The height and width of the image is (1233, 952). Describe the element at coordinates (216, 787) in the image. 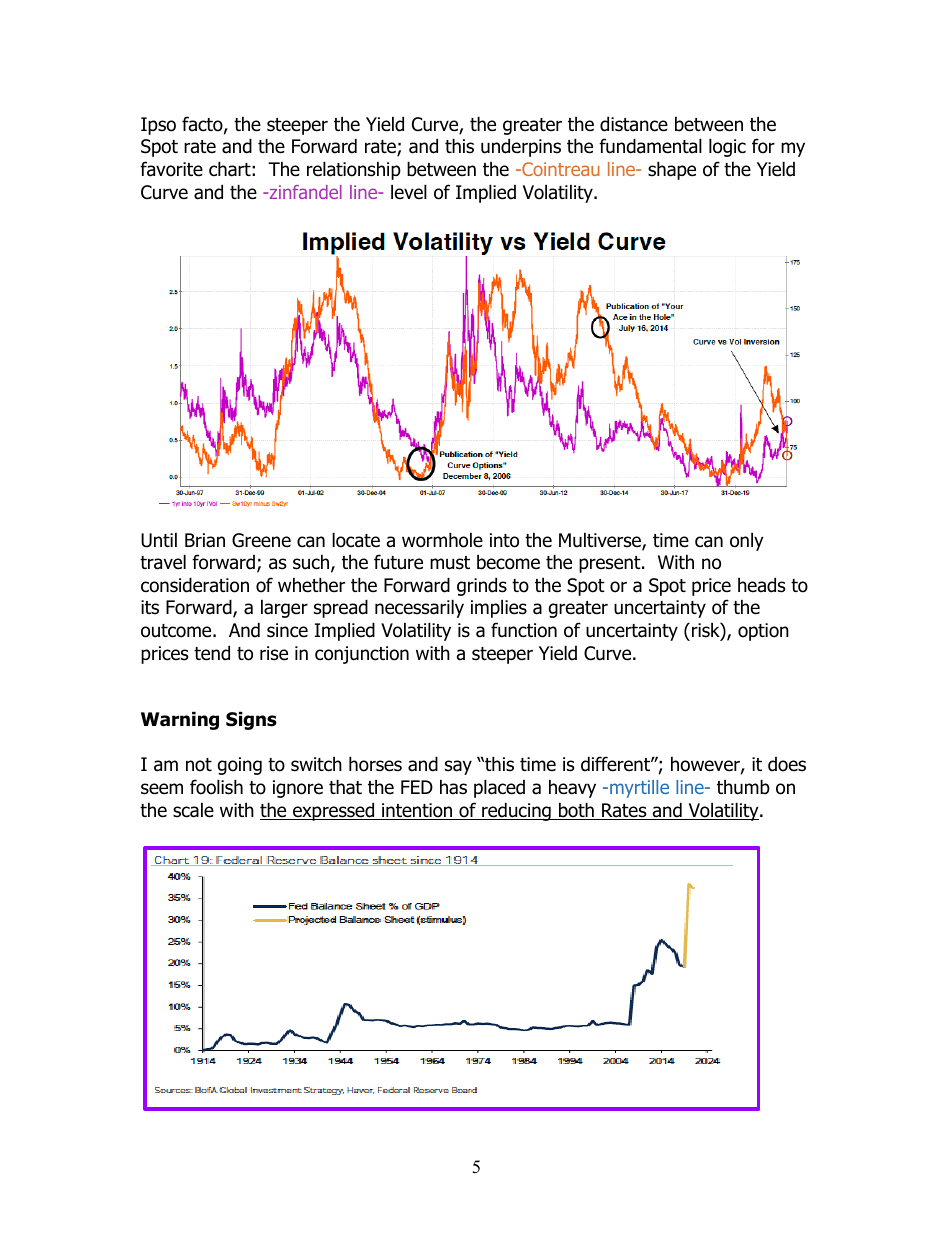

I see `foolish` at that location.
